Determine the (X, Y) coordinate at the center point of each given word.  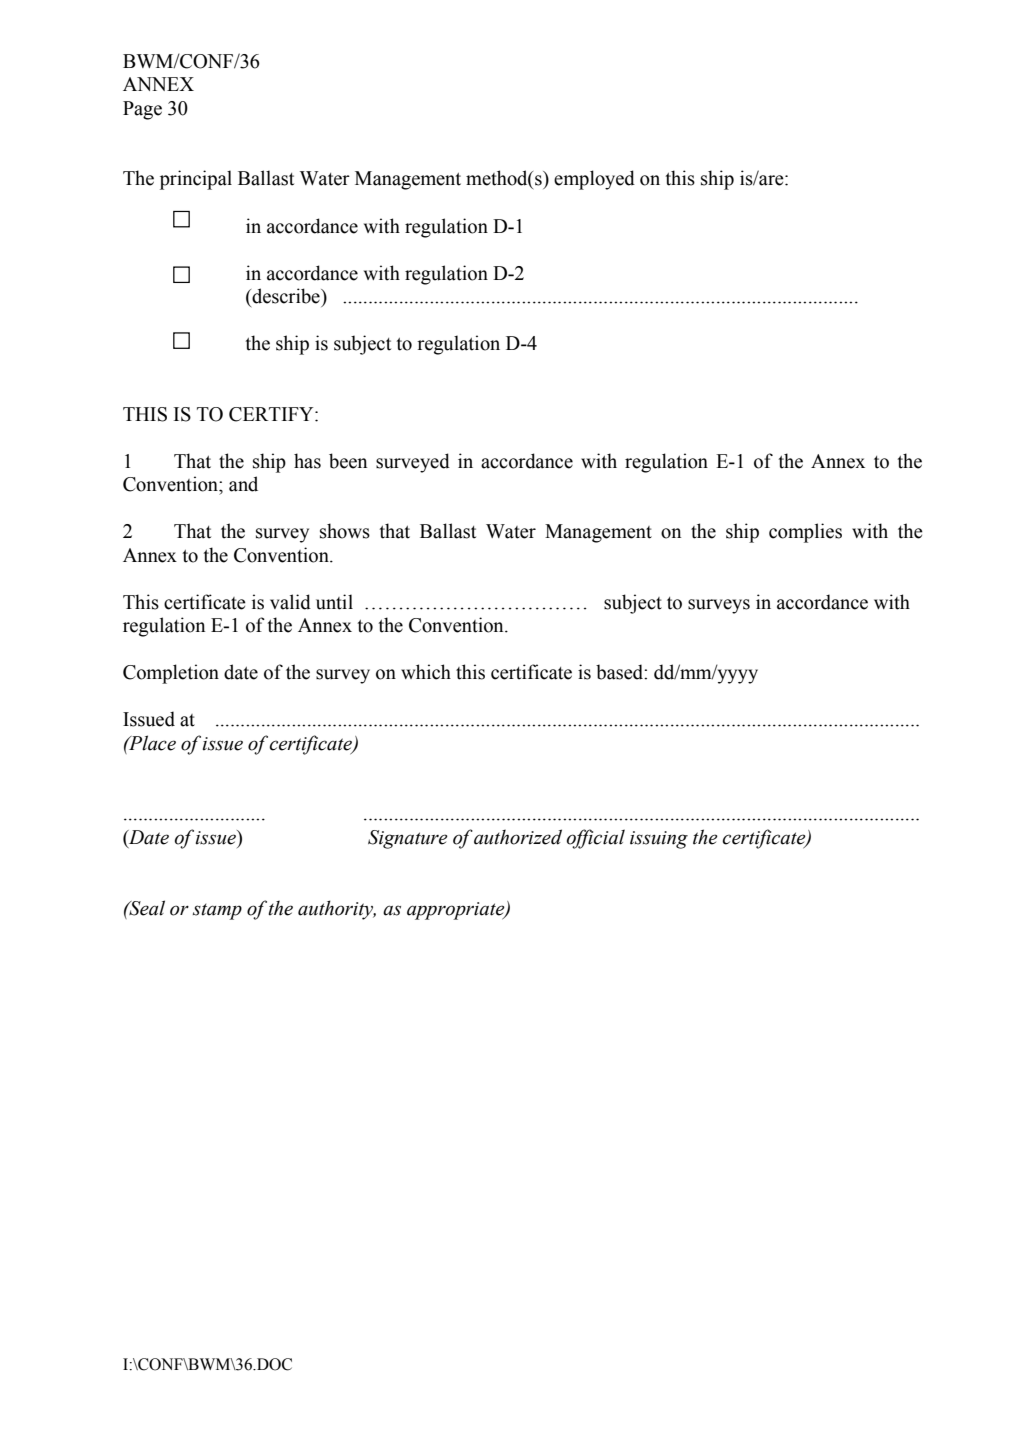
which (426, 672)
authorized (518, 837)
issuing (659, 840)
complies (805, 533)
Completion (171, 674)
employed (594, 180)
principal (196, 180)
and (243, 484)
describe (286, 296)
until (334, 602)
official (596, 839)
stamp (217, 912)
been (348, 461)
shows (345, 531)
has (307, 461)
